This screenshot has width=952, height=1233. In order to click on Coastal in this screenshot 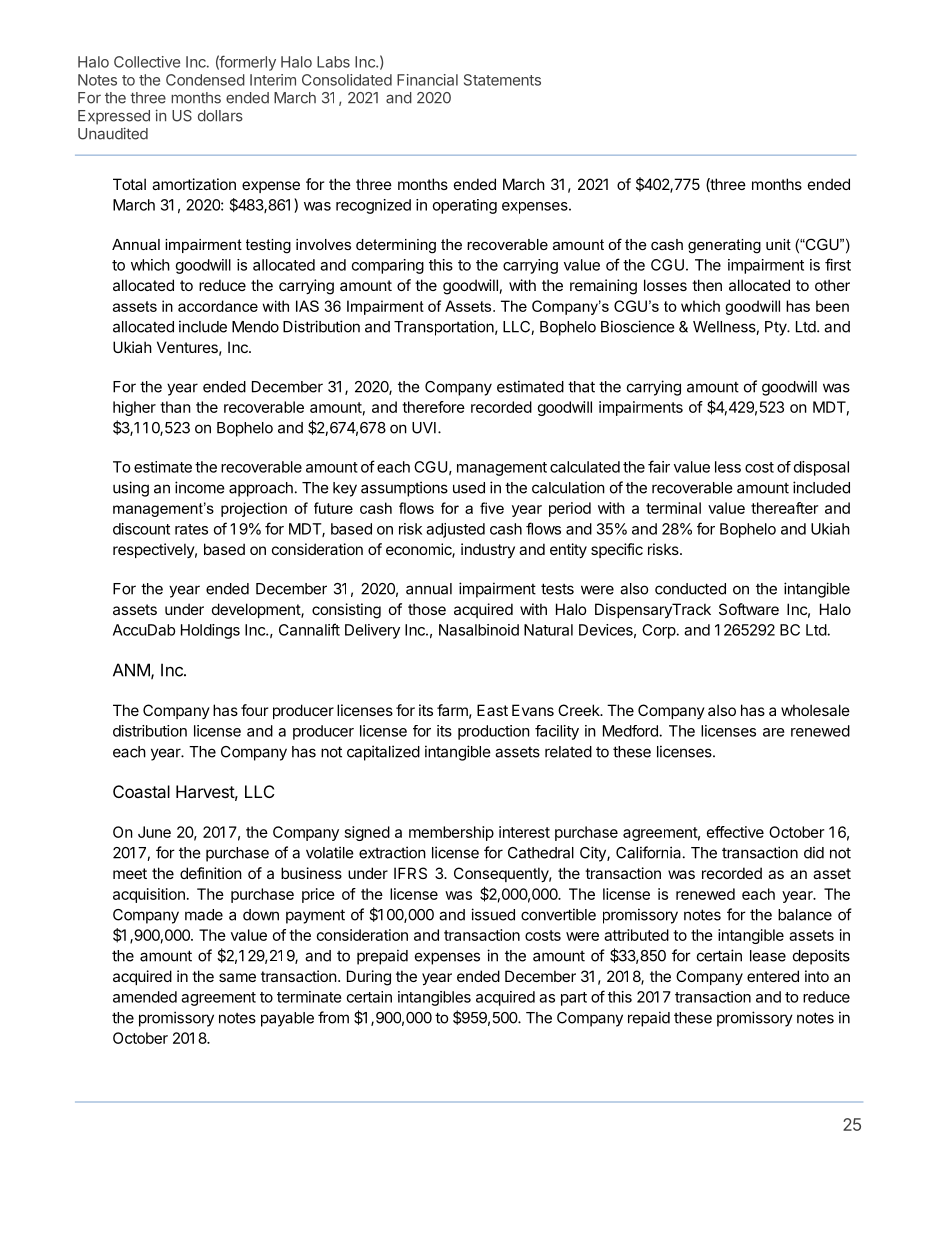, I will do `click(141, 791)`.
